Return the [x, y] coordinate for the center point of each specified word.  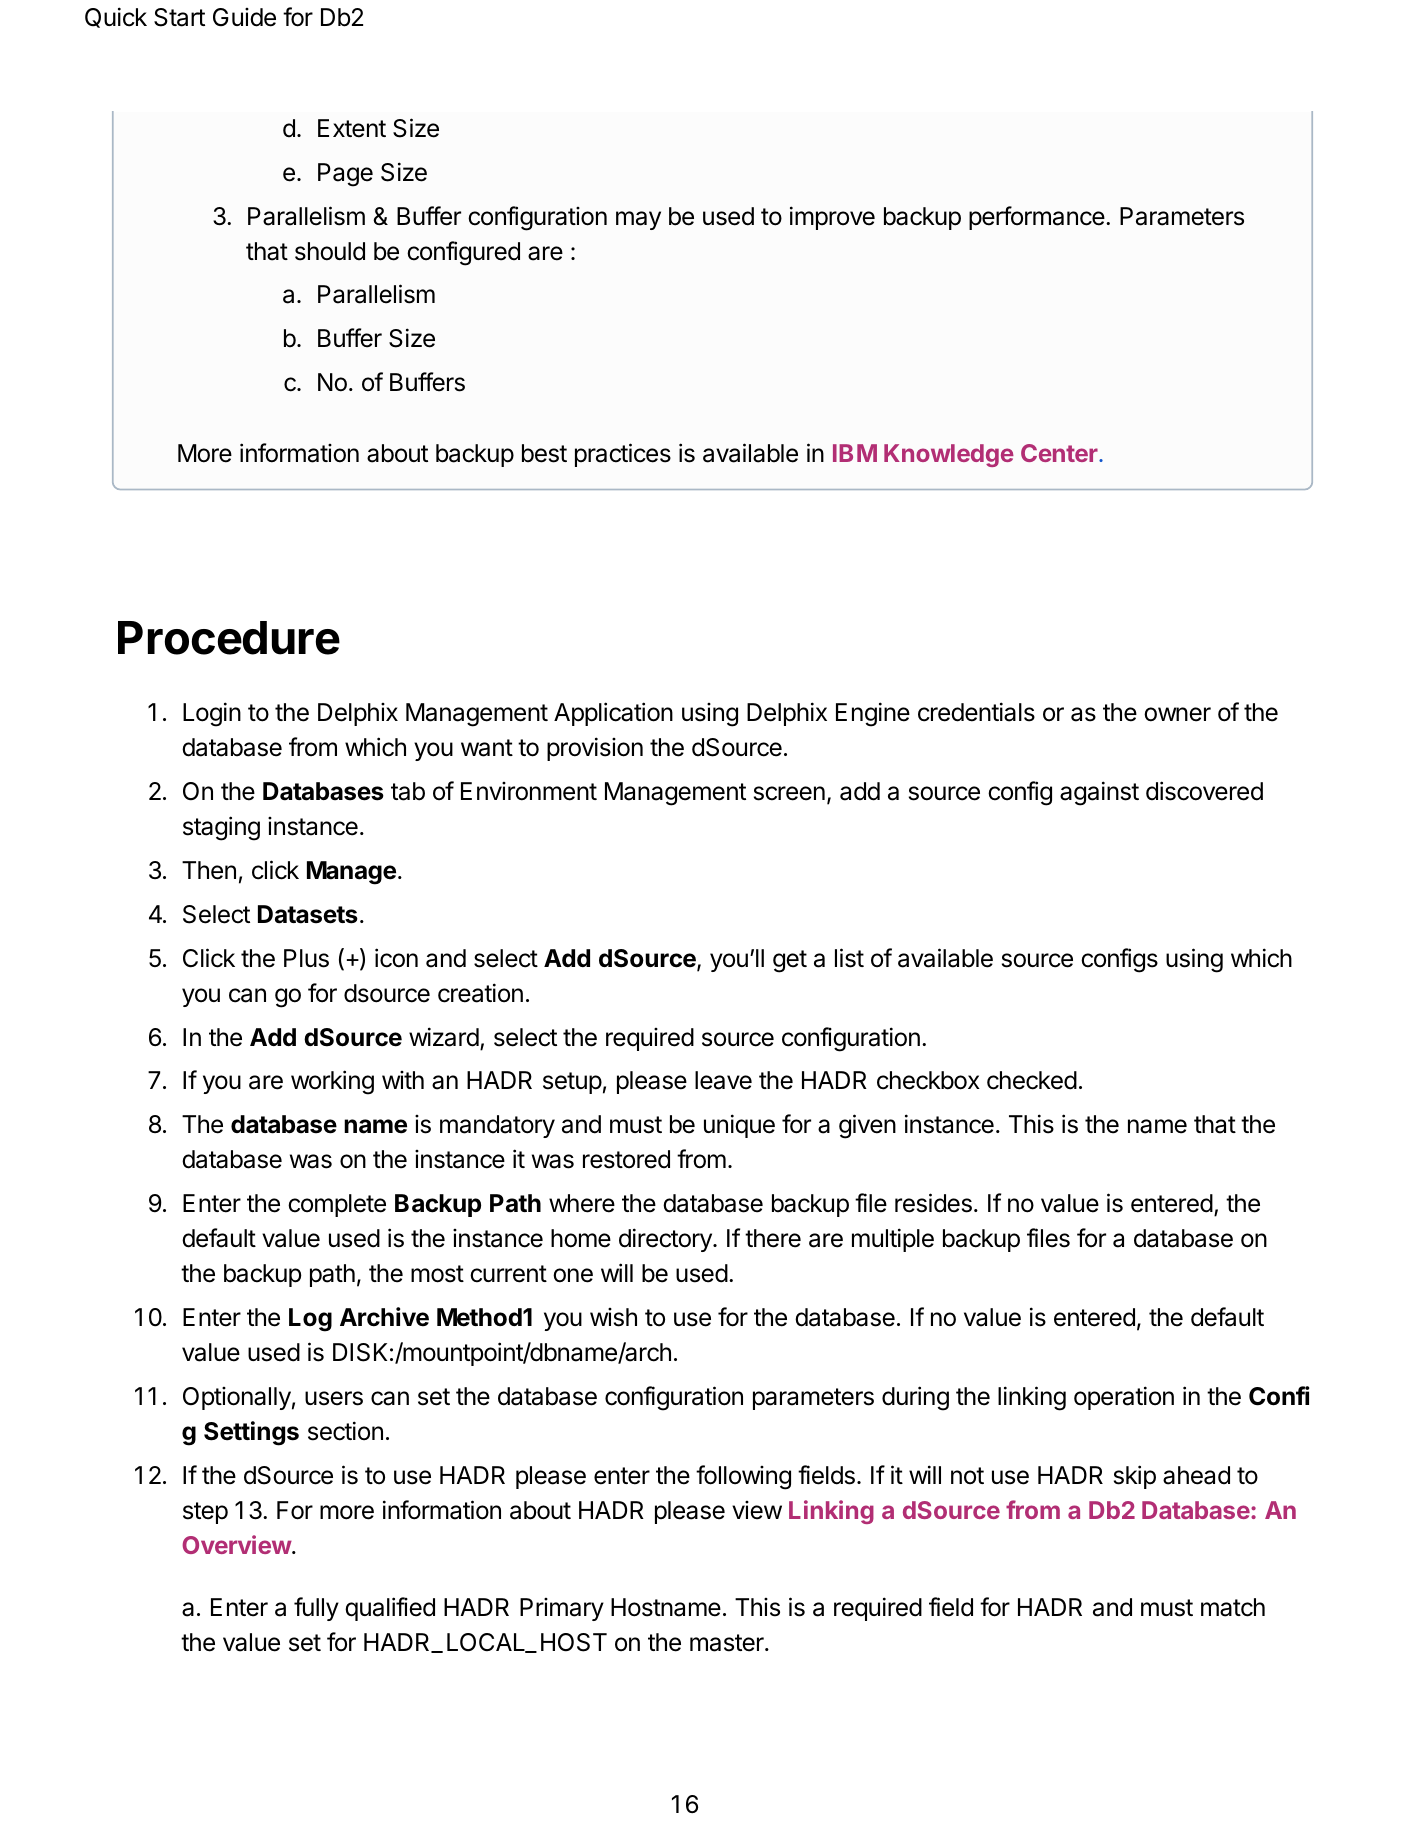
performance [1037, 218]
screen [789, 793]
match [1233, 1607]
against [1099, 793]
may [638, 220]
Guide [244, 17]
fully [316, 1609]
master [728, 1643]
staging [221, 828]
